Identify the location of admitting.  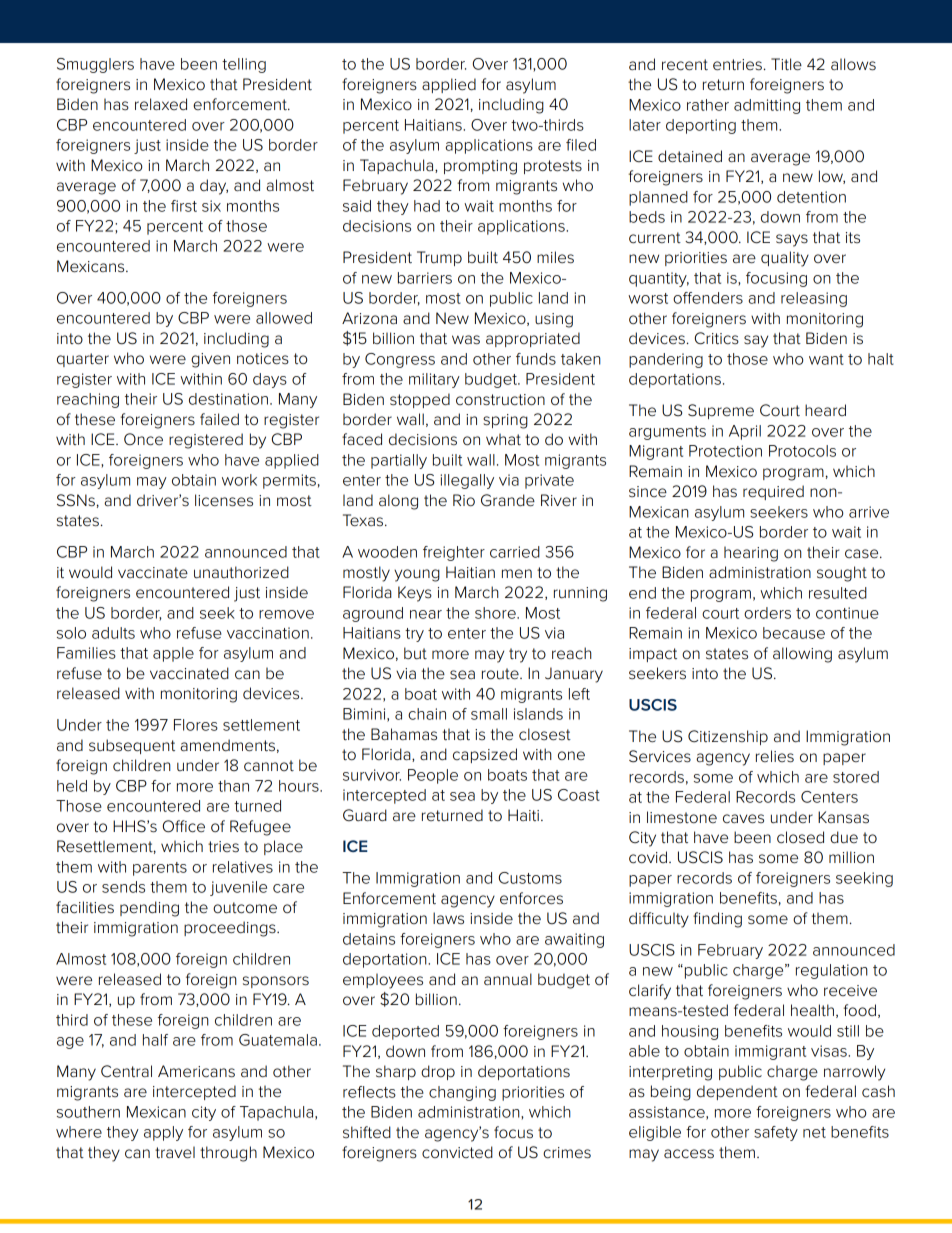
(767, 106).
